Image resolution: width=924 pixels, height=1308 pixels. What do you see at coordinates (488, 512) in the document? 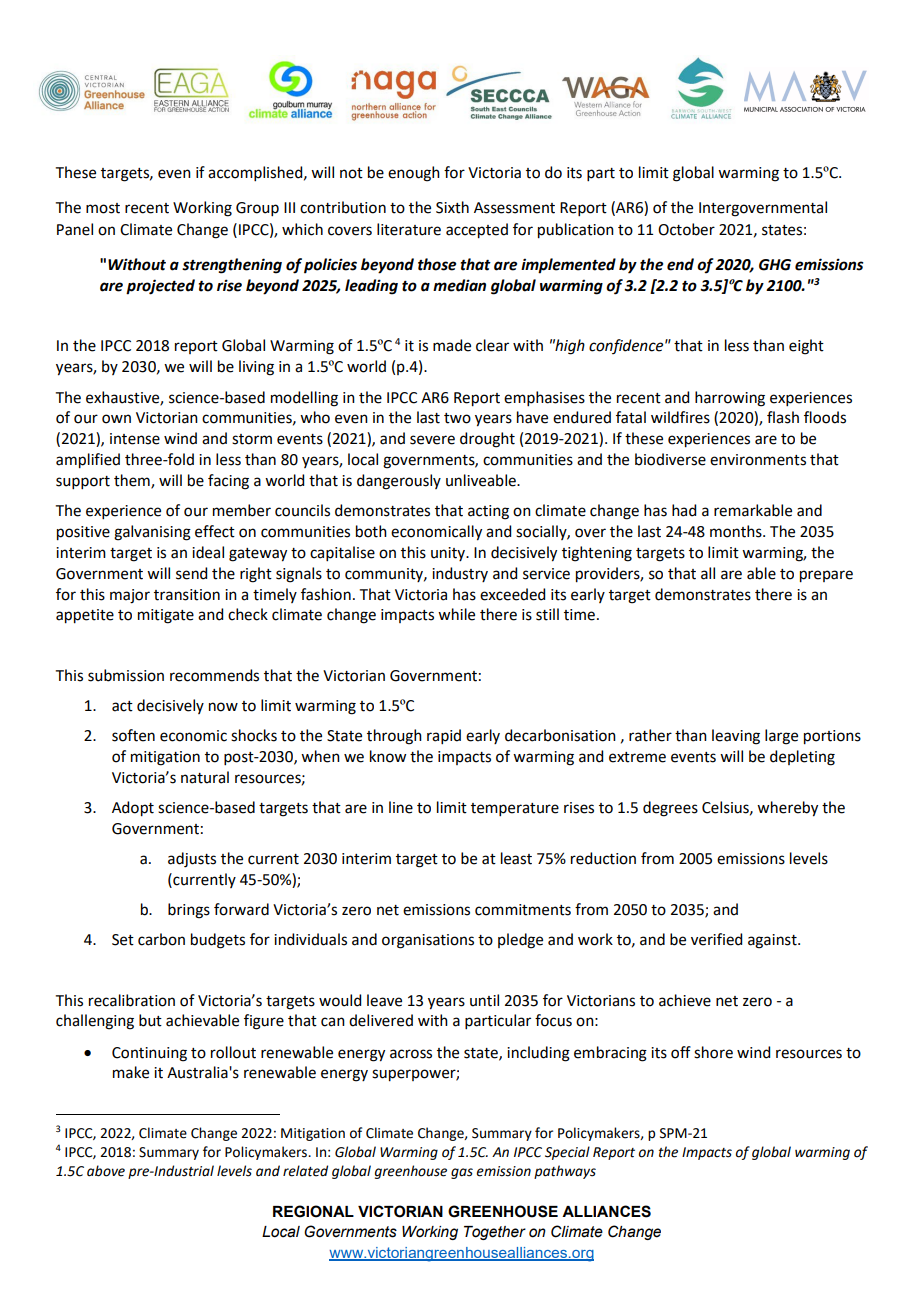
I see `acting` at bounding box center [488, 512].
